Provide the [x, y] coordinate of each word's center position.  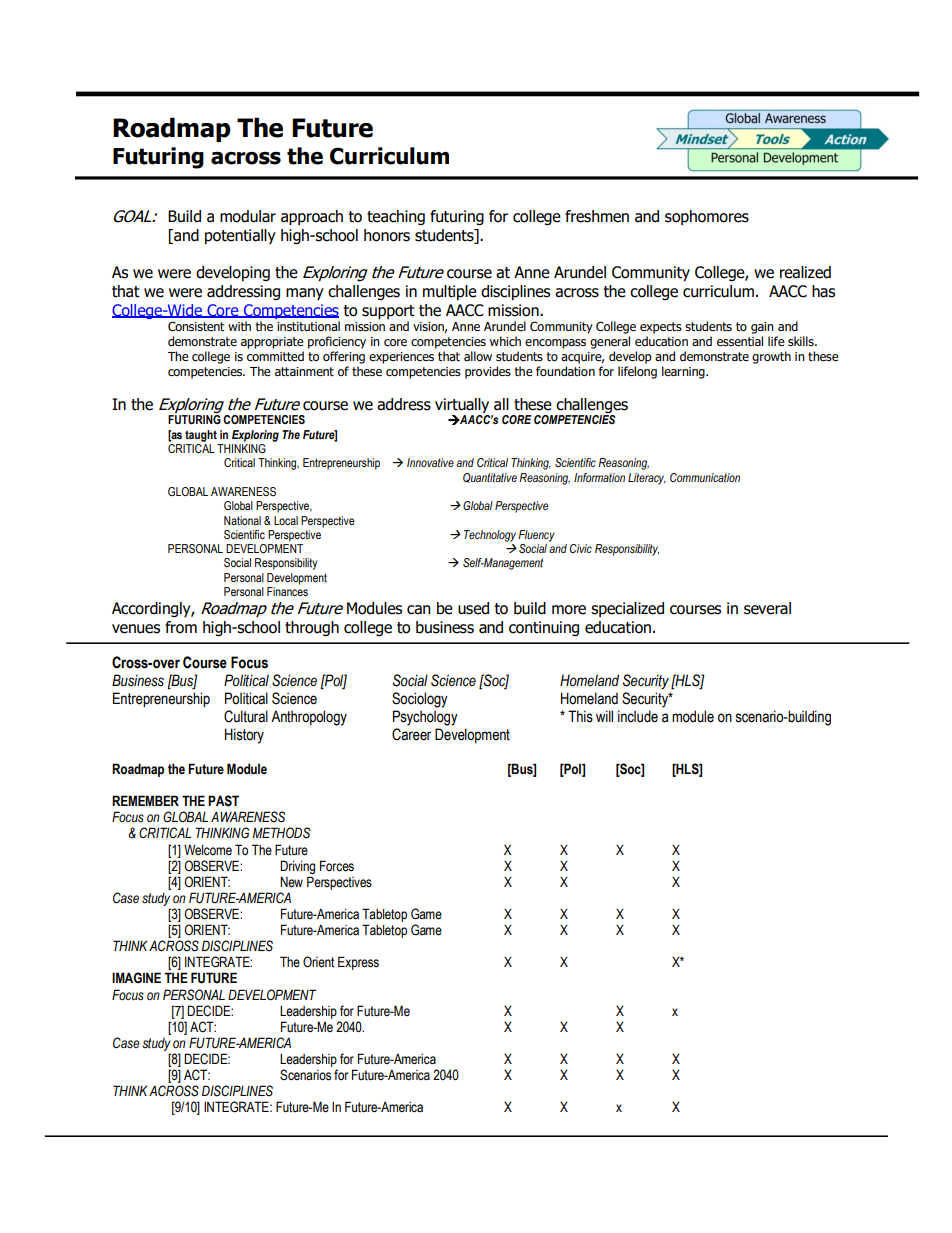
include [638, 716]
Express [358, 963]
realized [805, 272]
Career [411, 734]
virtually [462, 406]
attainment [304, 371]
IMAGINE [136, 978]
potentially [240, 236]
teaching [396, 217]
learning [684, 372]
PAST [223, 801]
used [473, 608]
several [767, 608]
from [181, 627]
